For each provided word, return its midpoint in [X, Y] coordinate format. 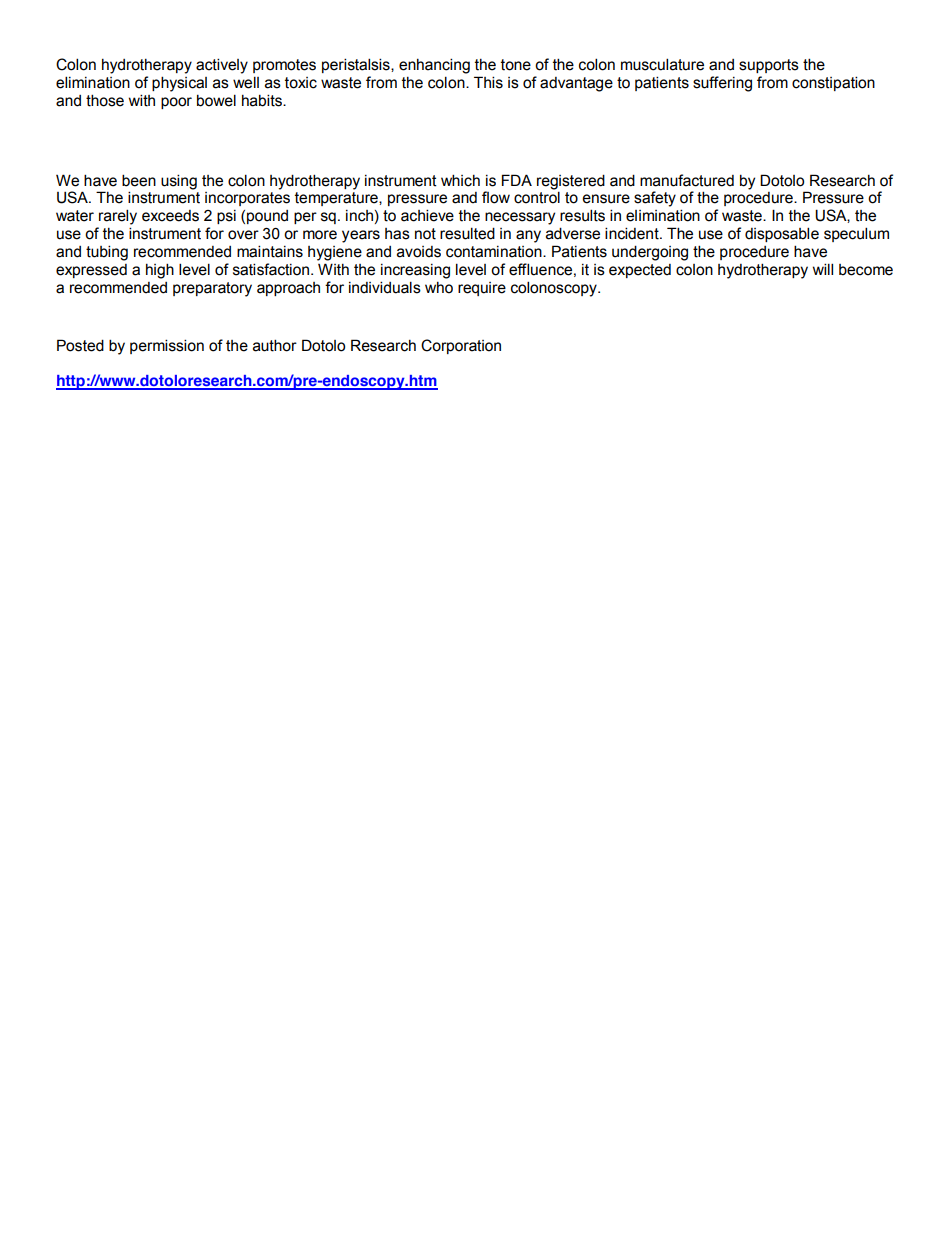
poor [176, 103]
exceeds [170, 216]
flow [496, 197]
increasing [415, 271]
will [823, 269]
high [160, 271]
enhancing [434, 66]
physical [179, 84]
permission [167, 346]
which [460, 180]
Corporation [461, 346]
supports [769, 66]
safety [655, 199]
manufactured [687, 180]
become [866, 270]
